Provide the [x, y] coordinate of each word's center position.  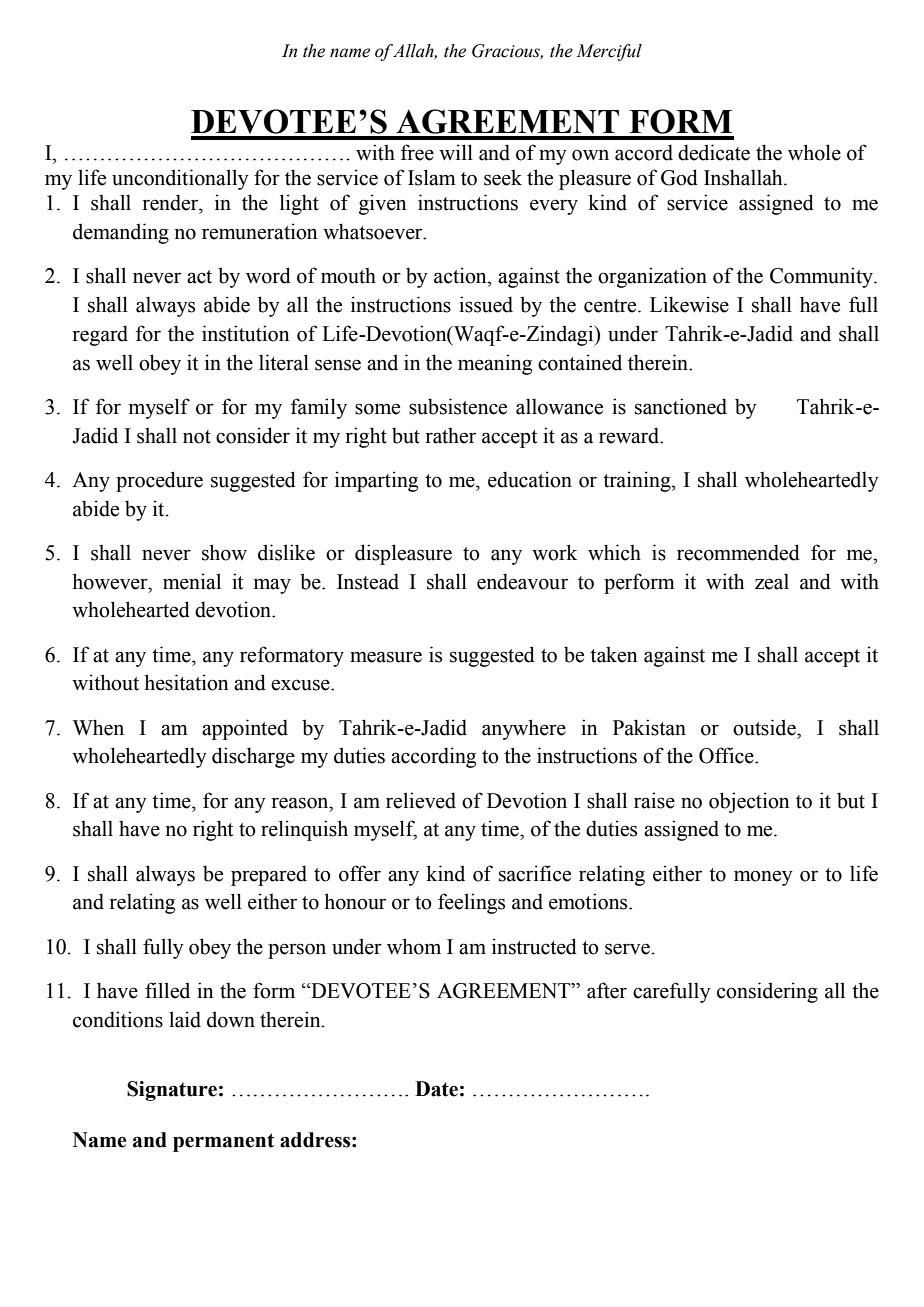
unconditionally [180, 179]
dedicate [714, 152]
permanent [223, 1142]
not [197, 437]
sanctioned [681, 406]
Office [727, 755]
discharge [253, 757]
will [456, 152]
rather [451, 435]
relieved [421, 800]
